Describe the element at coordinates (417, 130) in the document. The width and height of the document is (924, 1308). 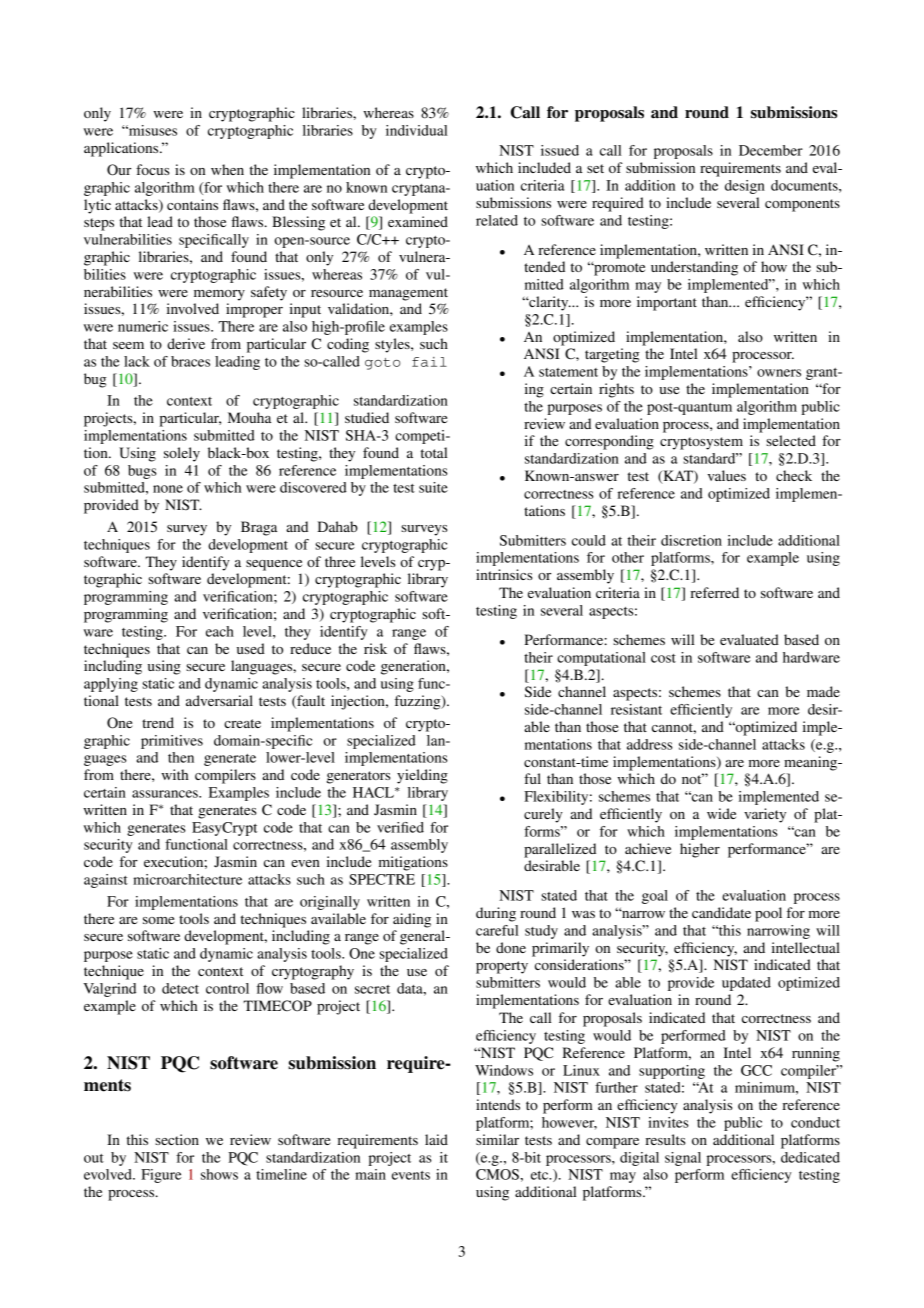
I see `individual` at that location.
